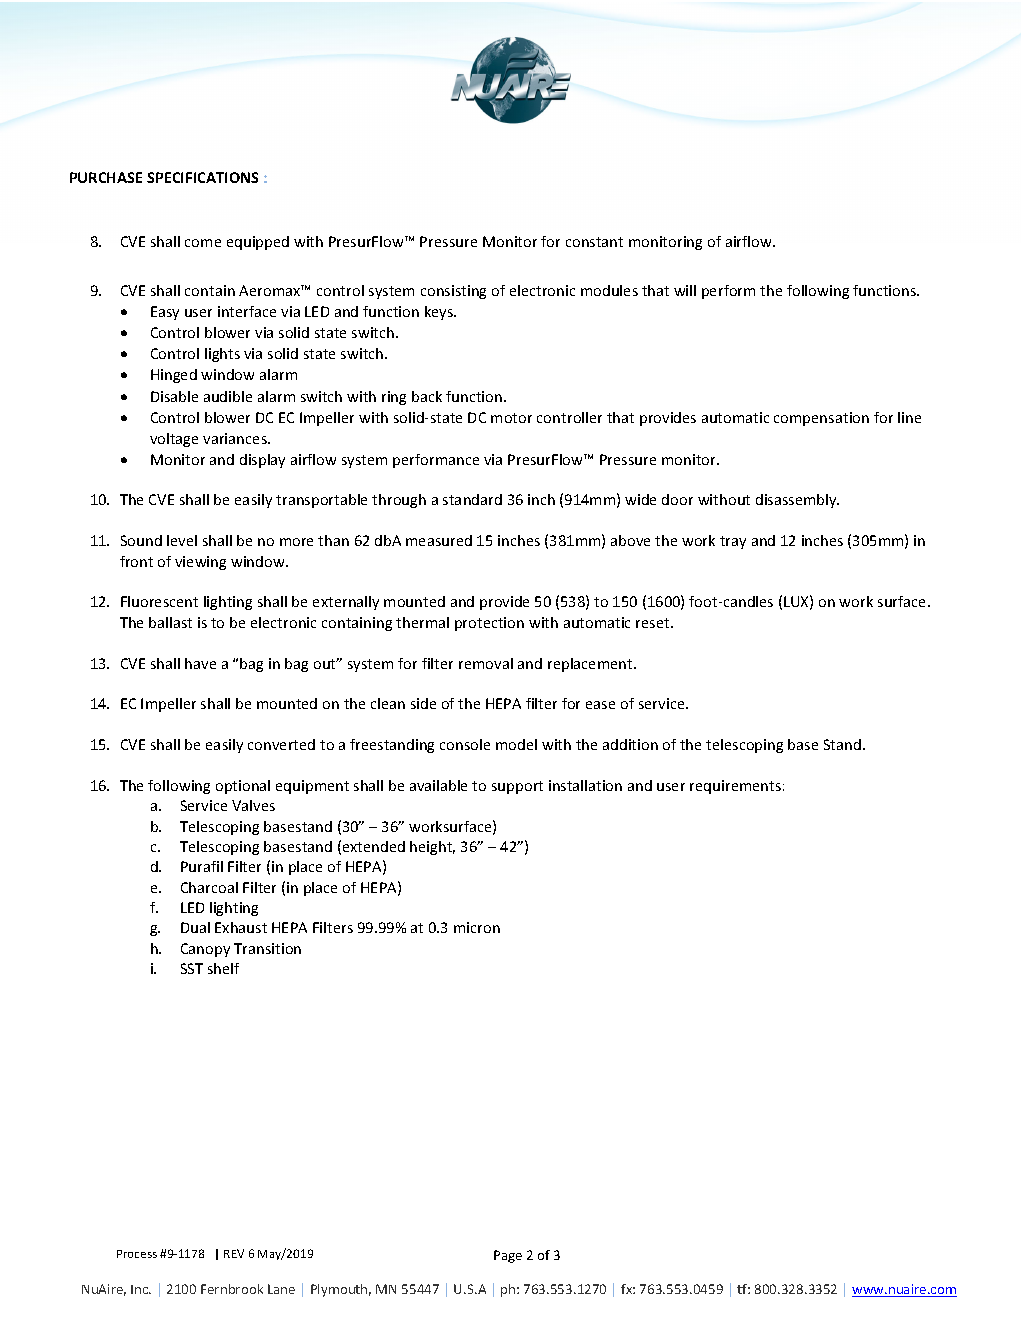  What do you see at coordinates (281, 1289) in the page?
I see `Lane` at bounding box center [281, 1289].
